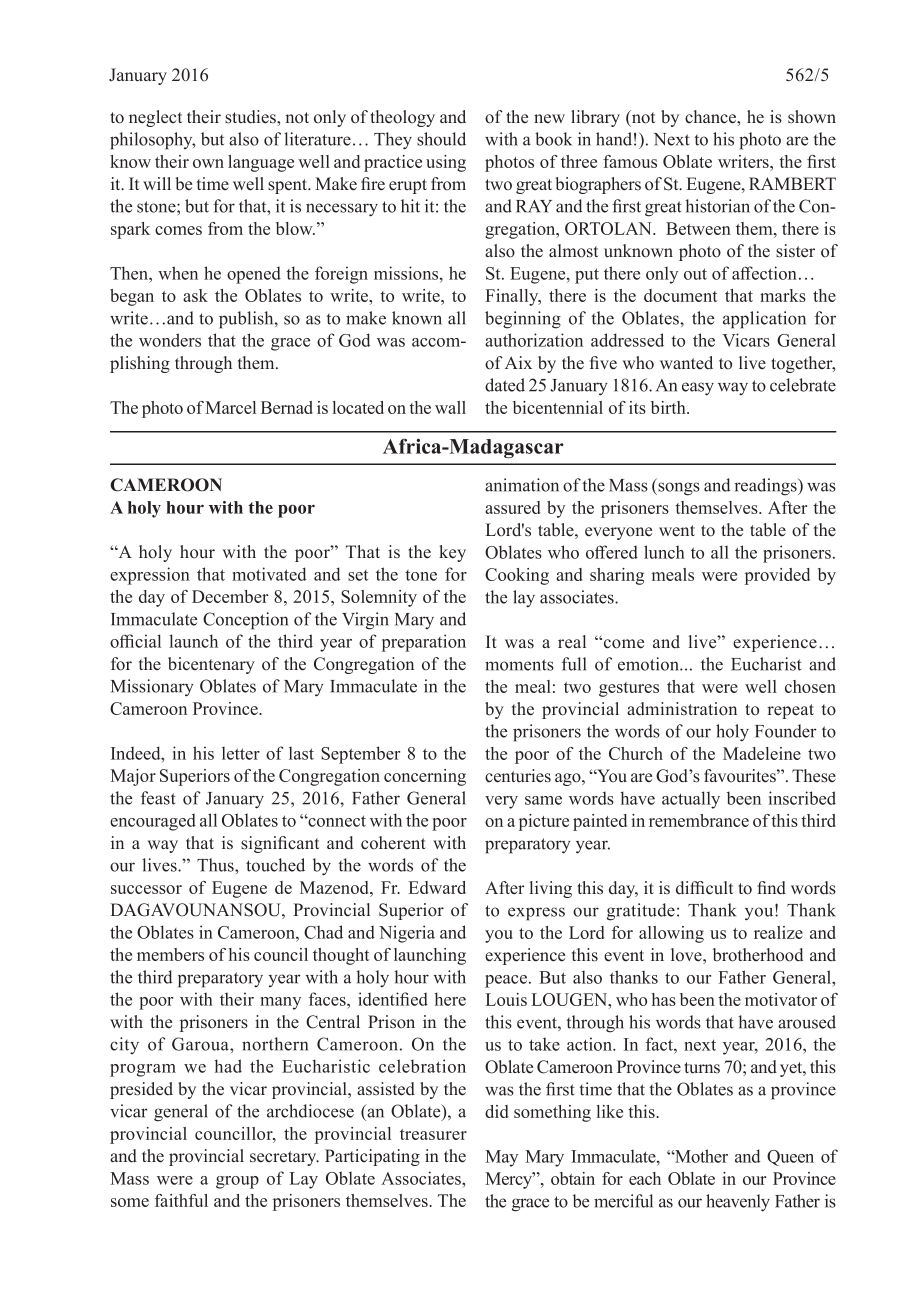 The height and width of the document is (1308, 924). Describe the element at coordinates (424, 643) in the document. I see `preparation` at that location.
